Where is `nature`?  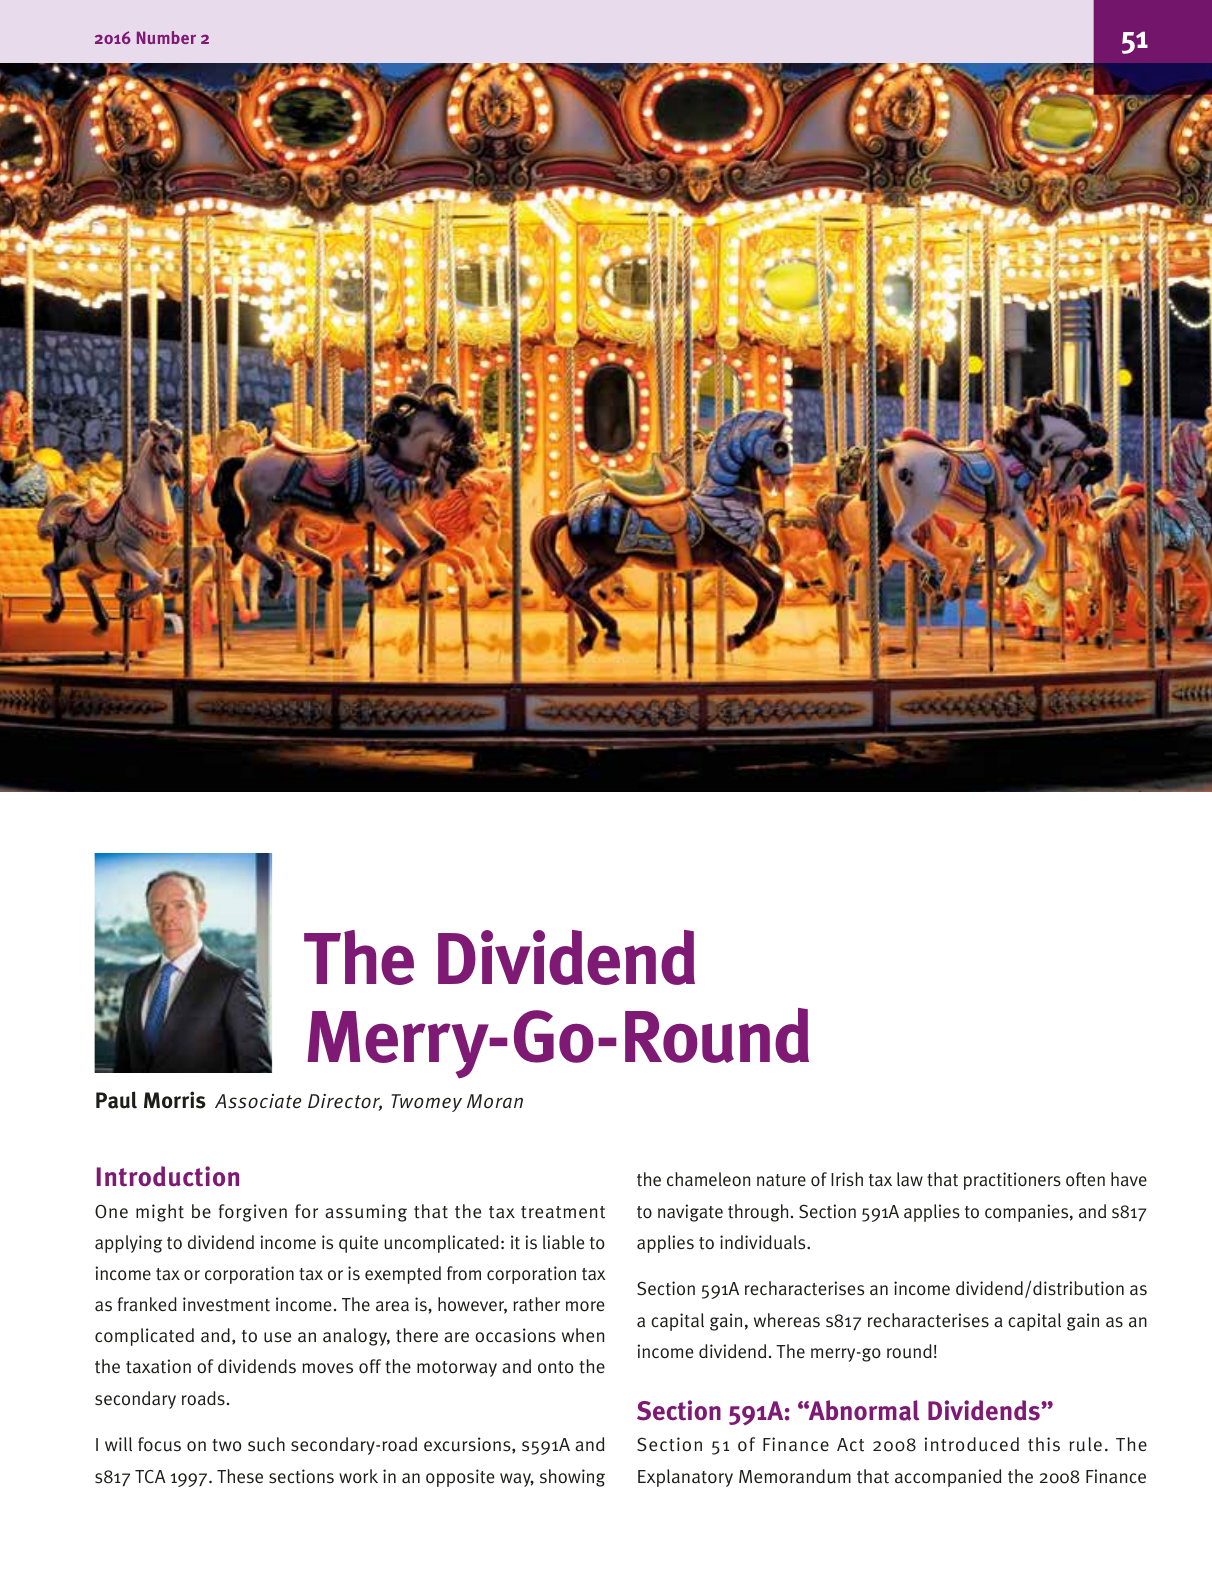 nature is located at coordinates (781, 1180).
